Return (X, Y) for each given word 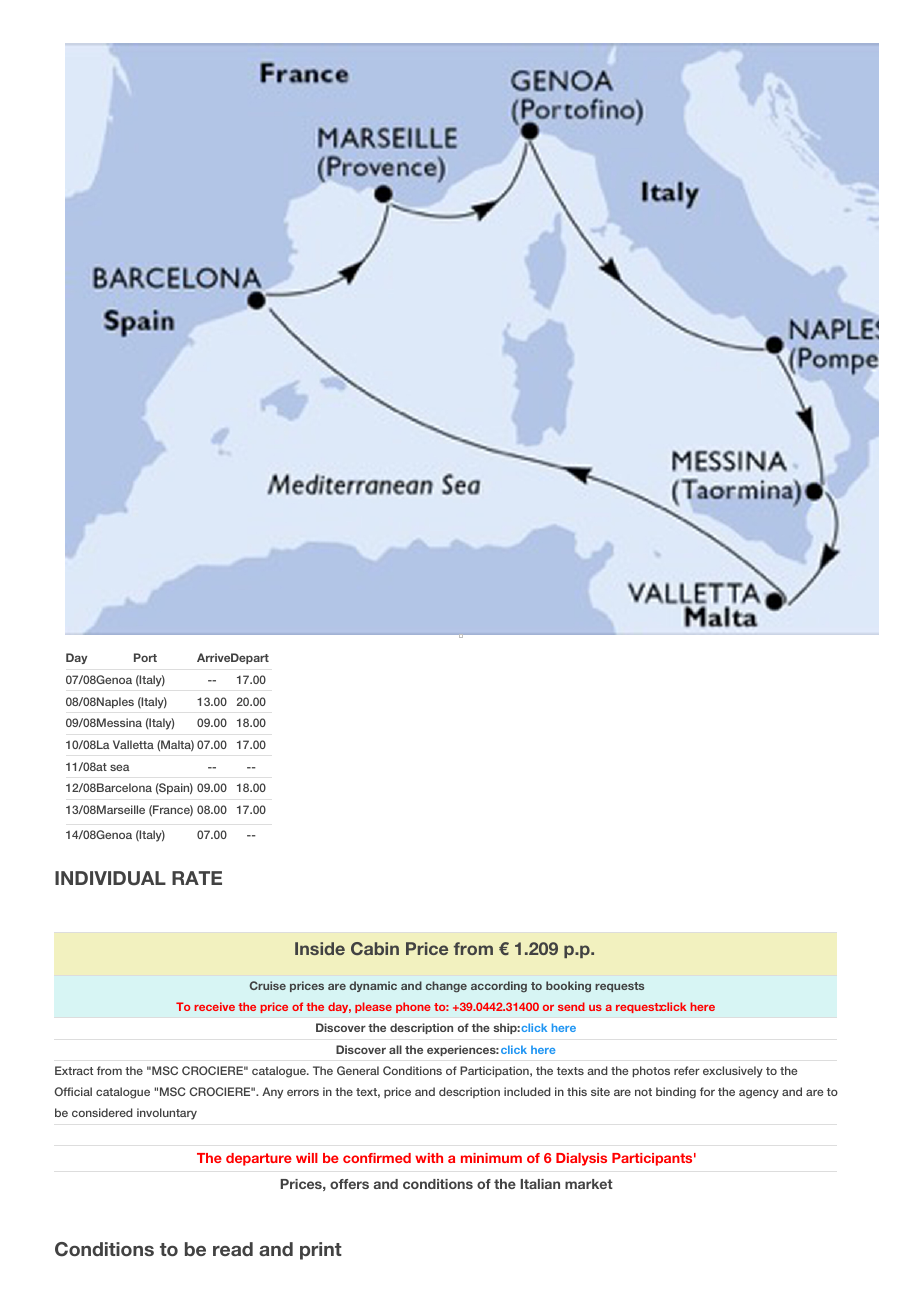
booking (568, 986)
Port (145, 657)
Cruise (268, 985)
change (446, 987)
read (233, 1249)
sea (120, 767)
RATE (197, 878)
